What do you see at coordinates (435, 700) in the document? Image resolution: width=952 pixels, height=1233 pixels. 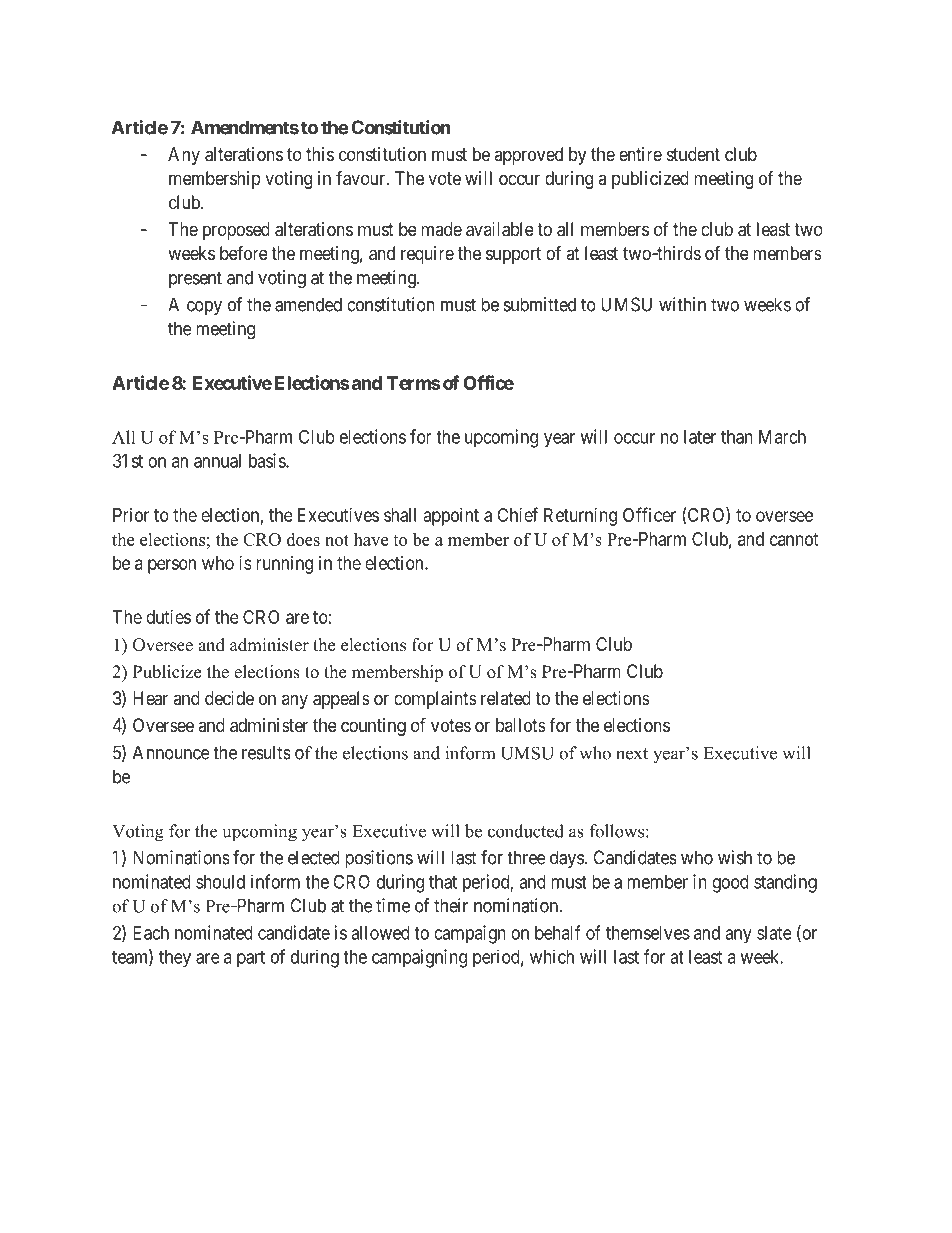 I see `complaints` at bounding box center [435, 700].
